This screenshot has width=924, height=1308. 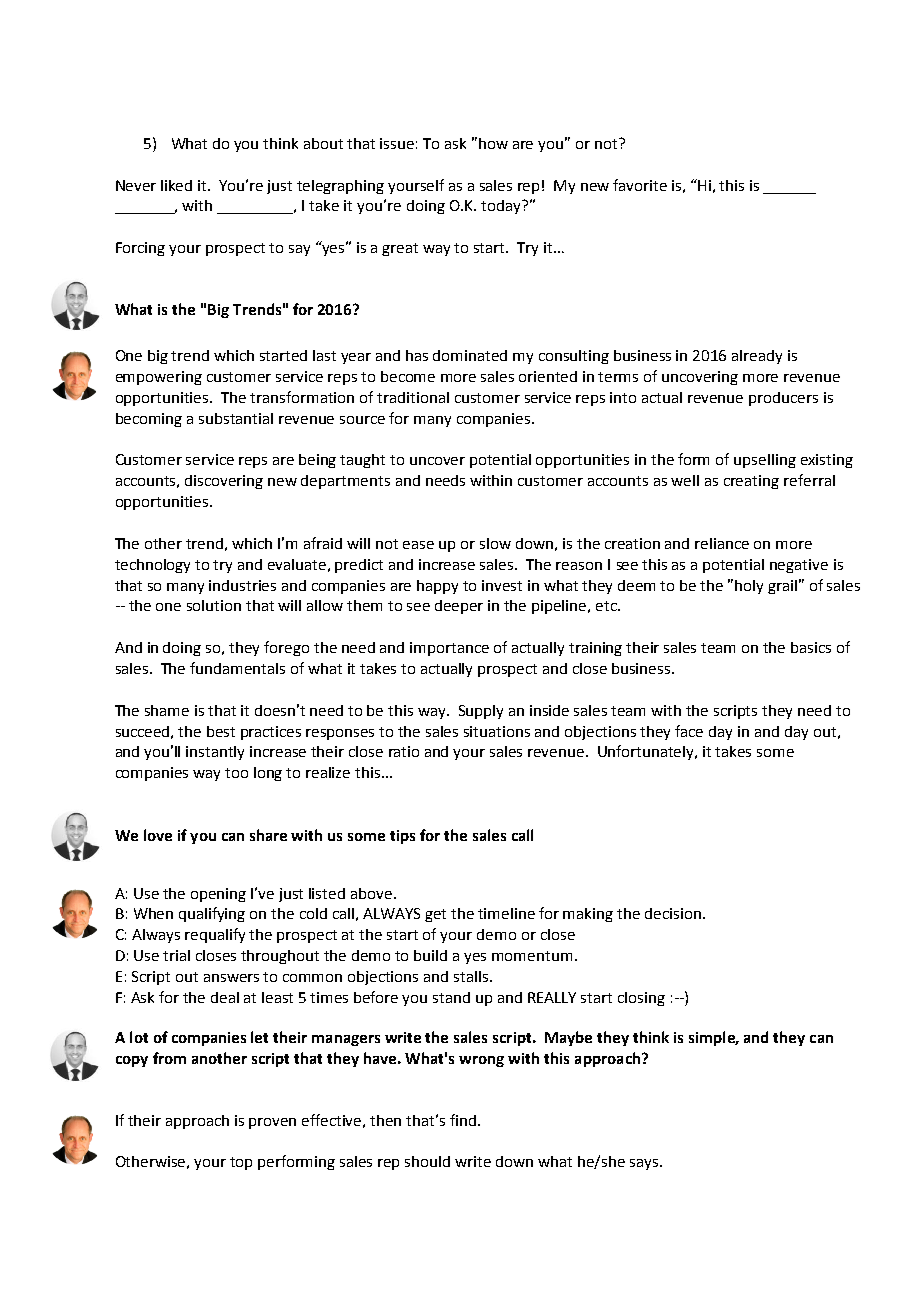 I want to click on top, so click(x=241, y=1163).
